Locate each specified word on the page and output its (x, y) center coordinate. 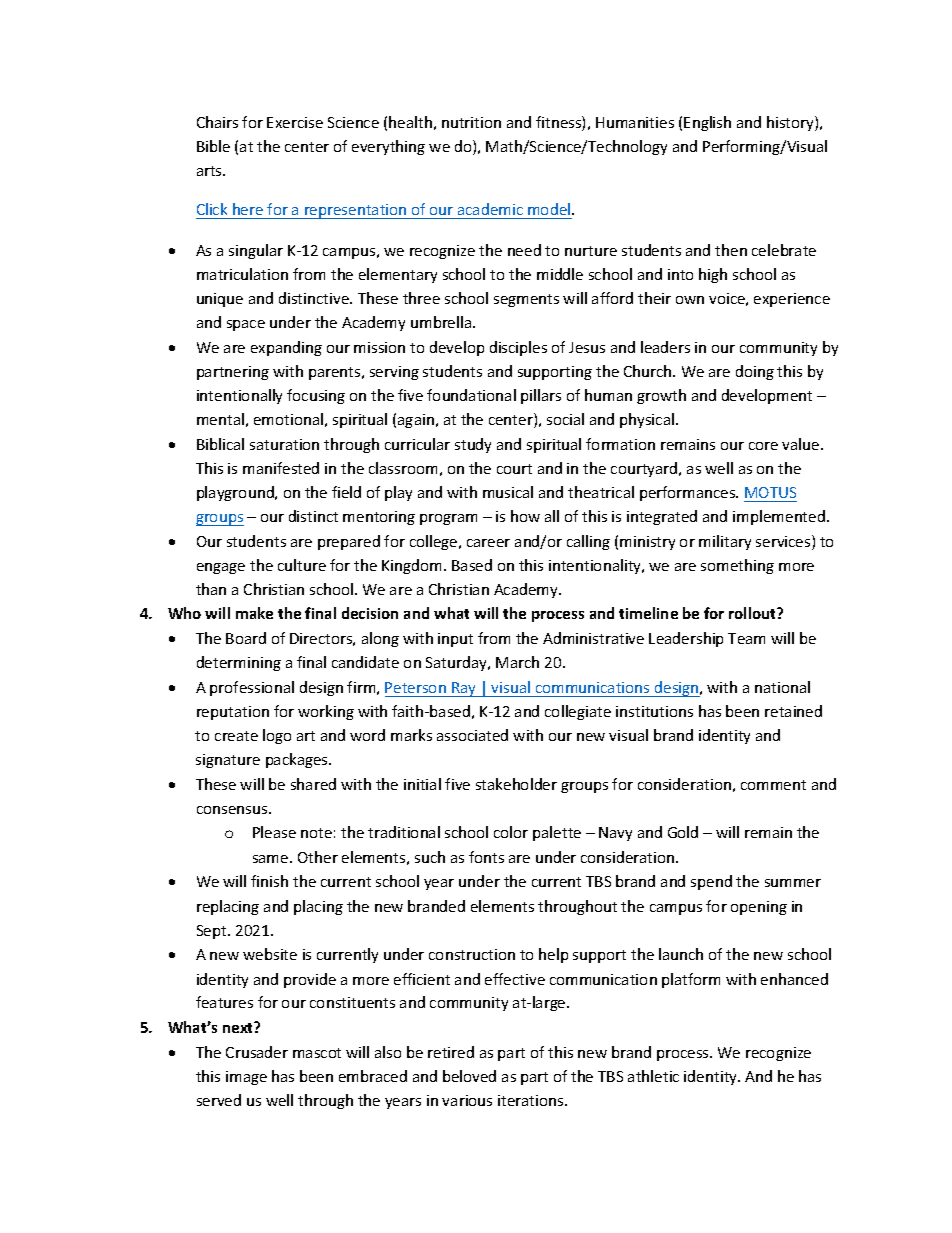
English (707, 123)
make (254, 613)
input (455, 640)
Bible (213, 146)
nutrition (471, 122)
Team (746, 638)
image (246, 1078)
